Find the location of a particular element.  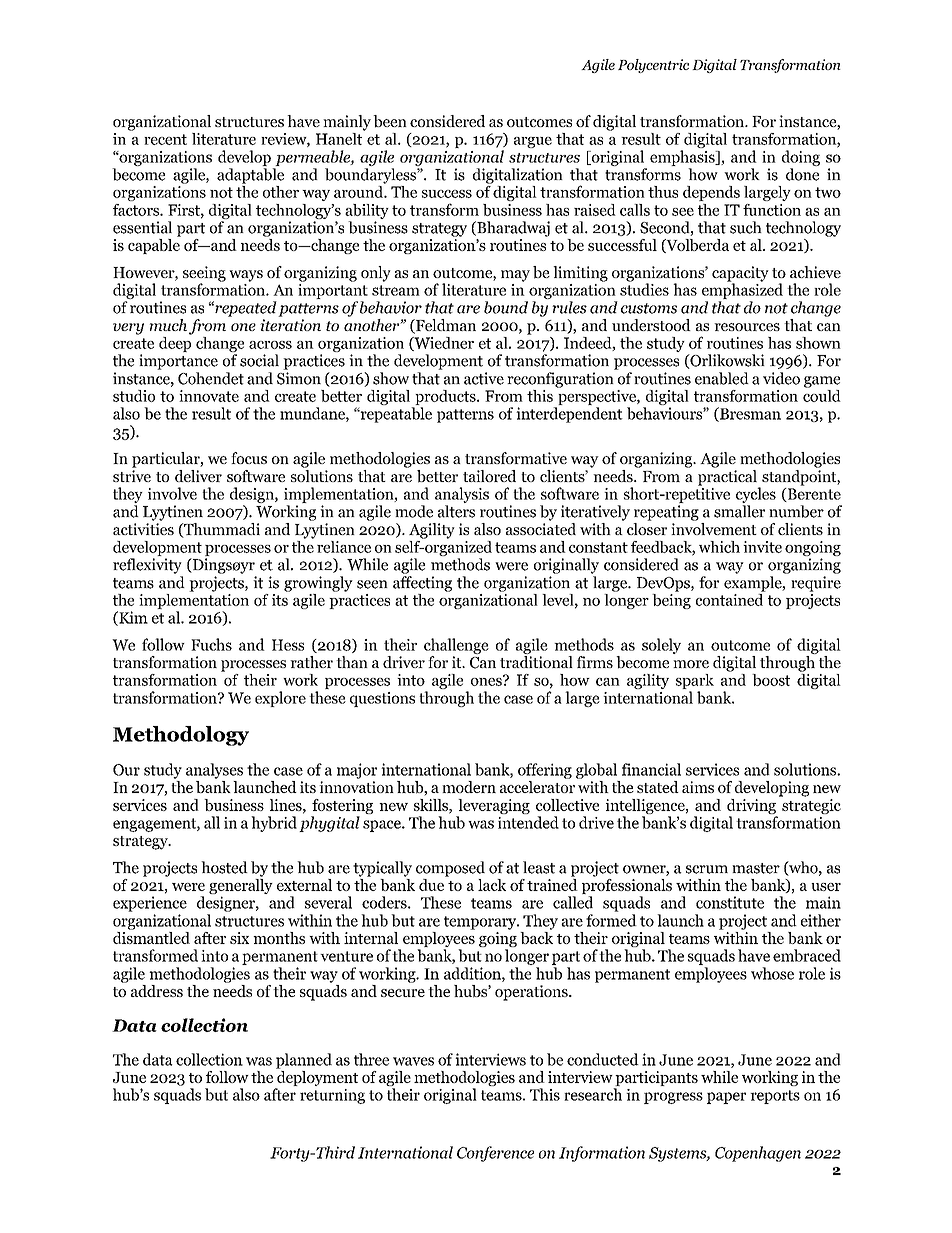

Conference is located at coordinates (495, 1154).
